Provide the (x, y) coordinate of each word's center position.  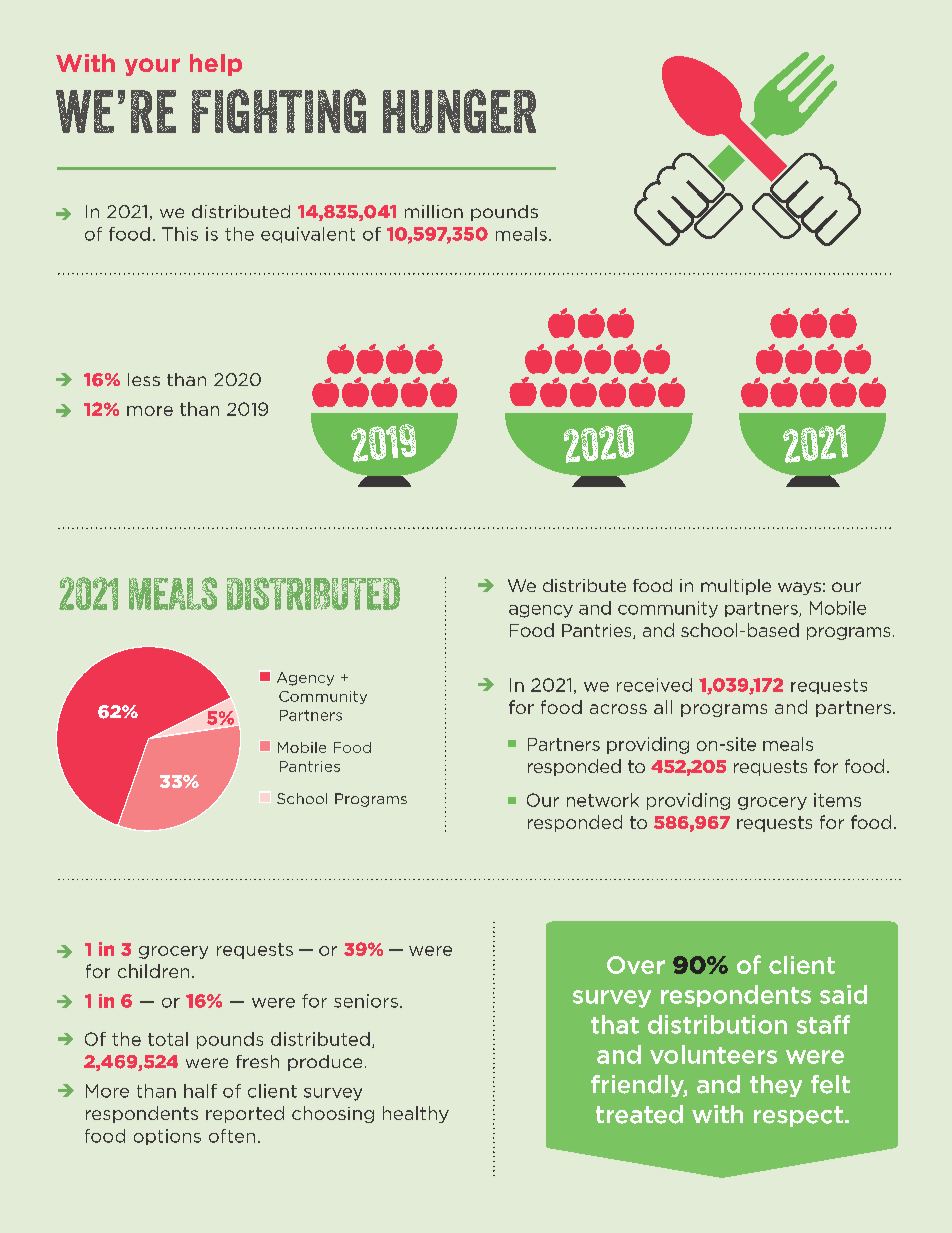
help (216, 65)
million (434, 211)
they (776, 1086)
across (618, 709)
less (144, 379)
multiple (736, 587)
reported (245, 1114)
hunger (459, 111)
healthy (416, 1114)
